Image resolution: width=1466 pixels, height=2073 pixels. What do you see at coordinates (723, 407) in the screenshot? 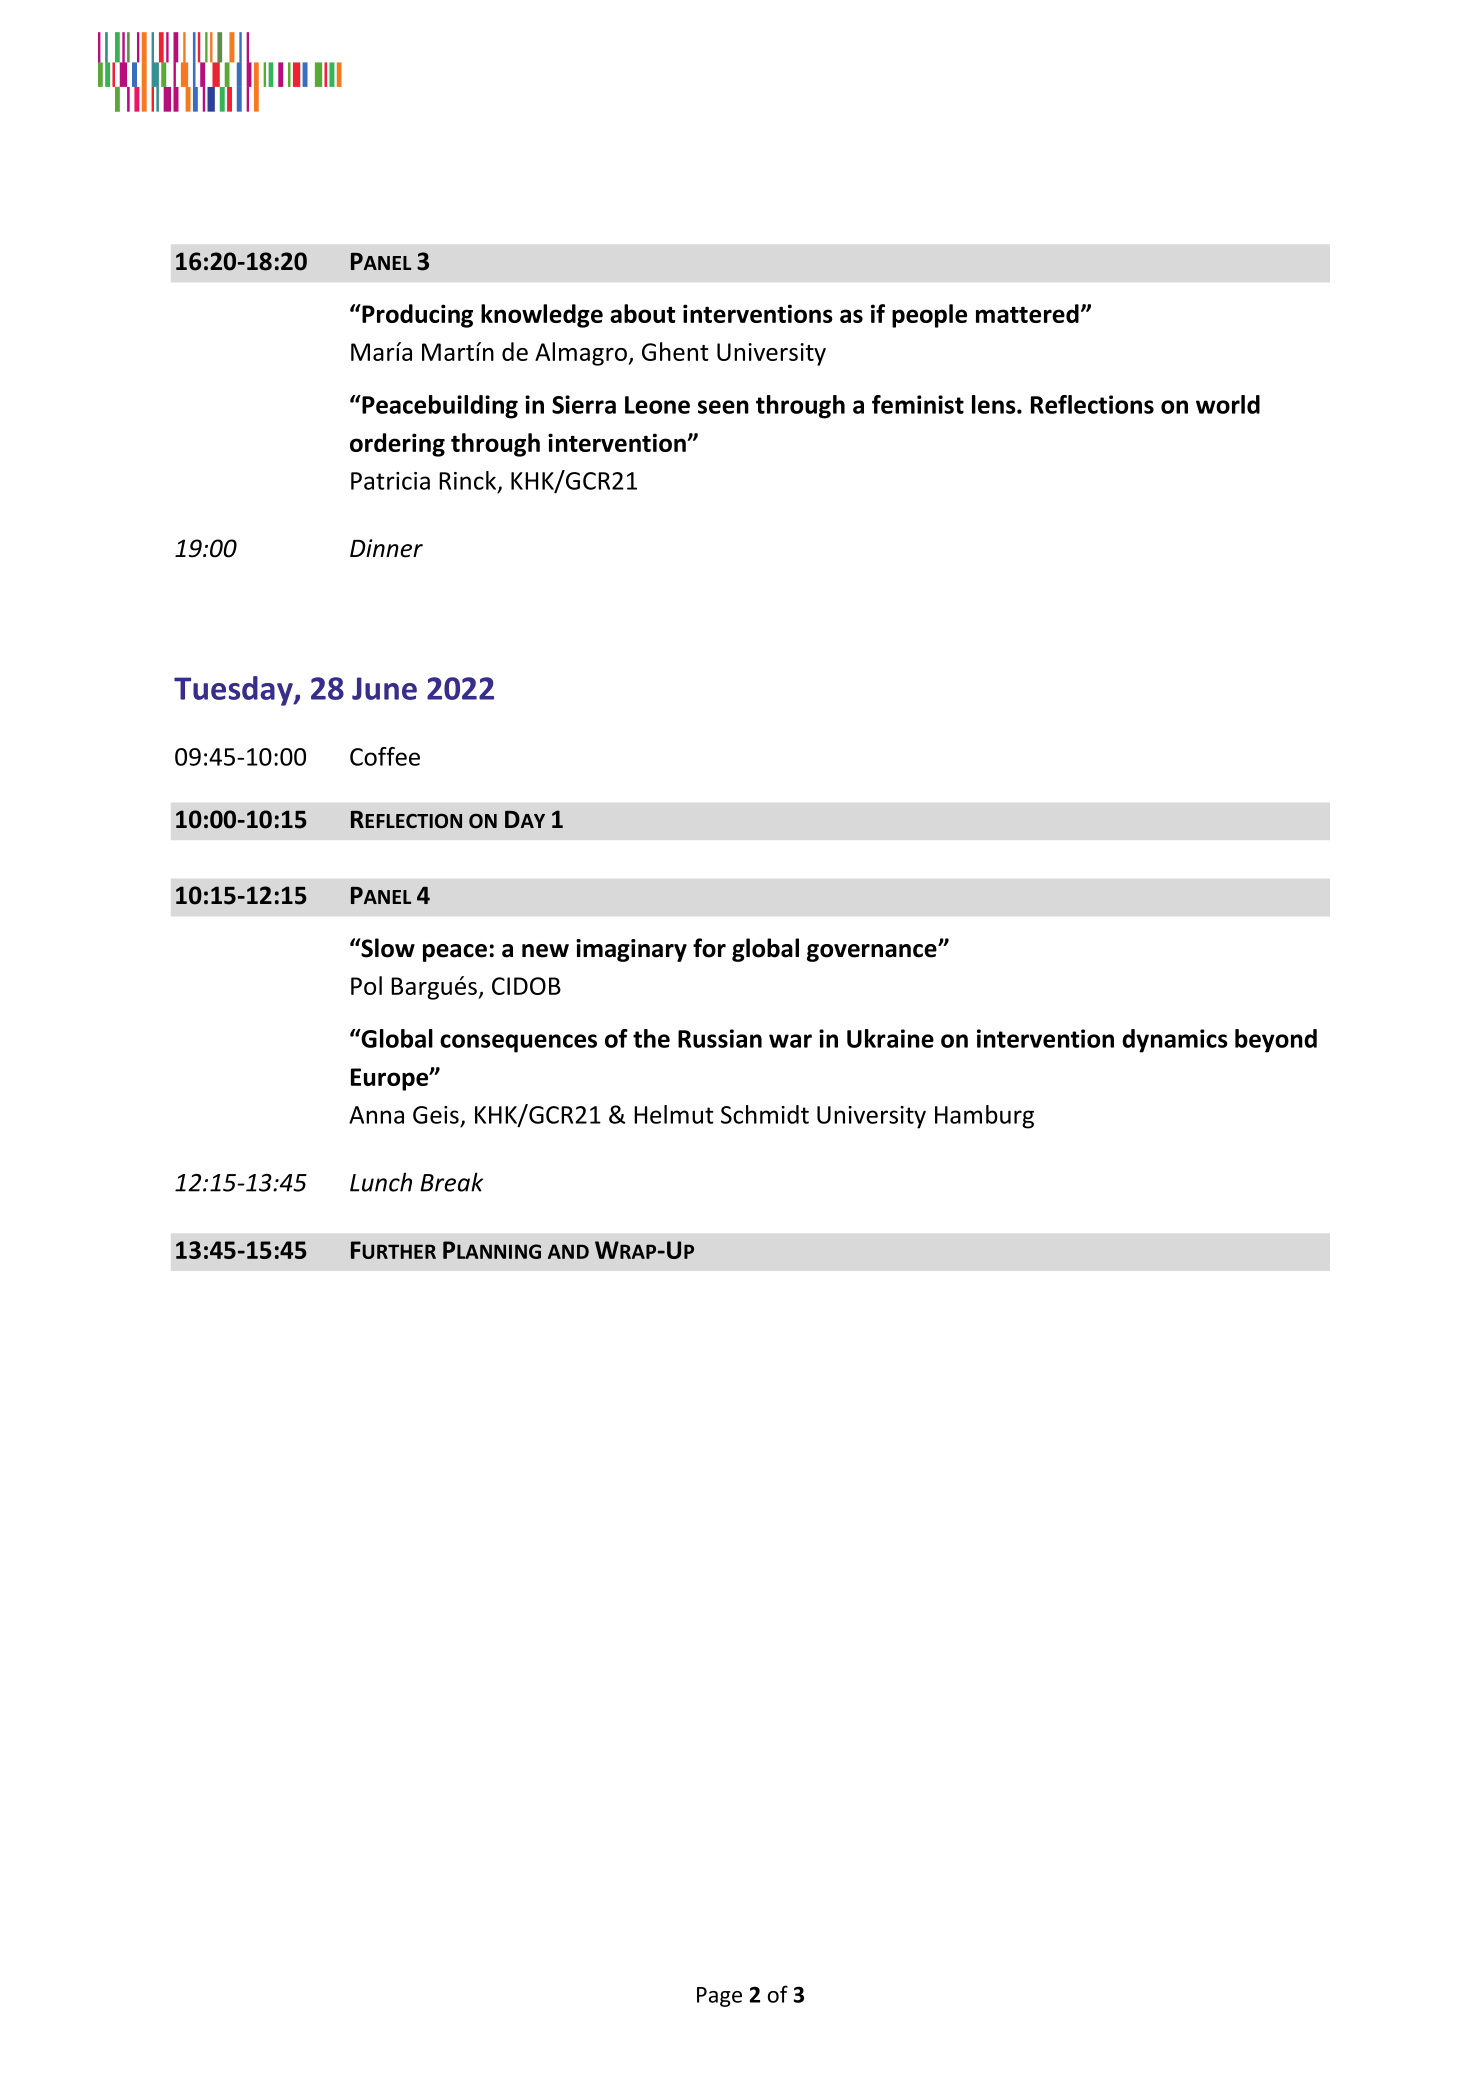
I see `seen` at bounding box center [723, 407].
